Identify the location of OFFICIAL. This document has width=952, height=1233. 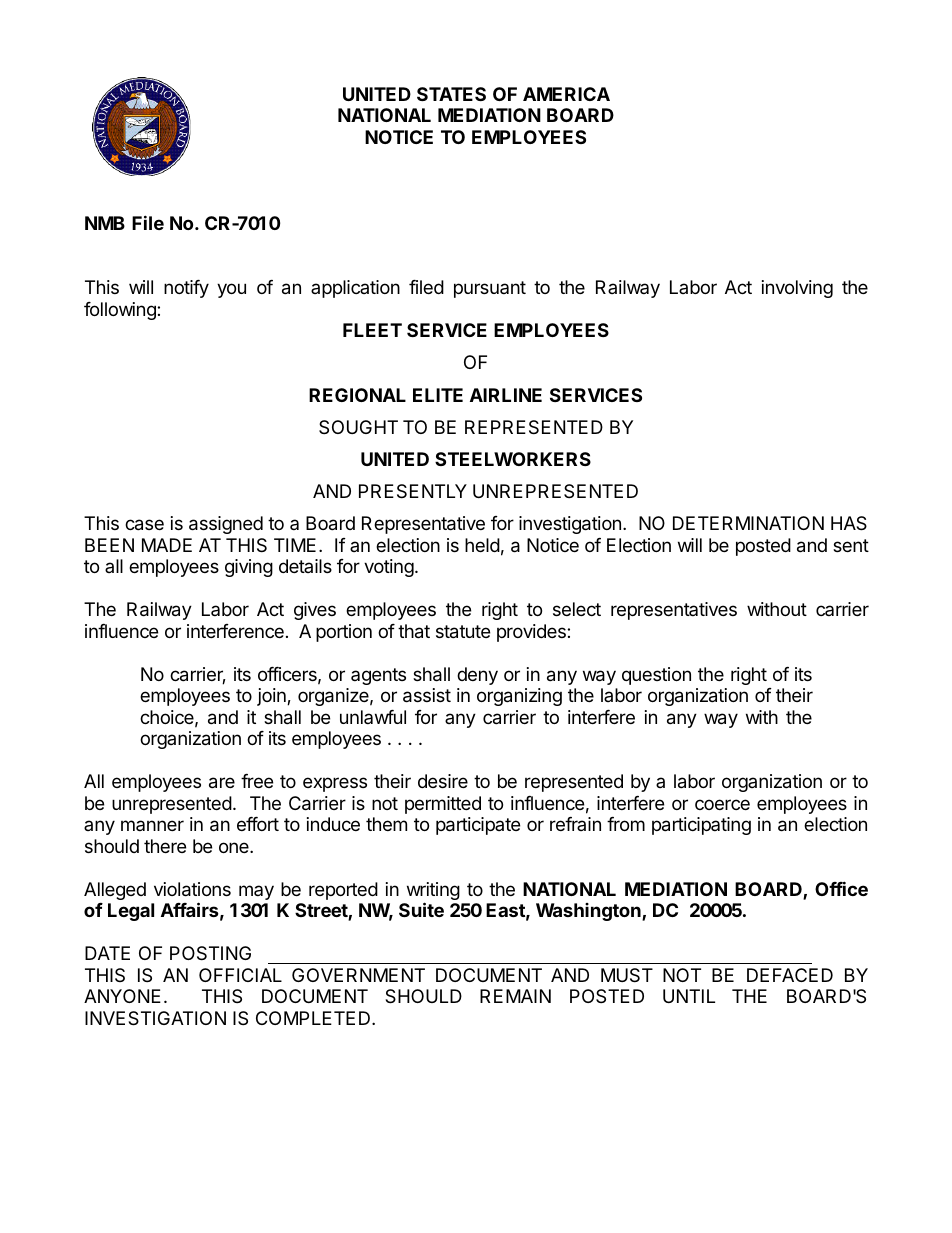
(240, 975).
